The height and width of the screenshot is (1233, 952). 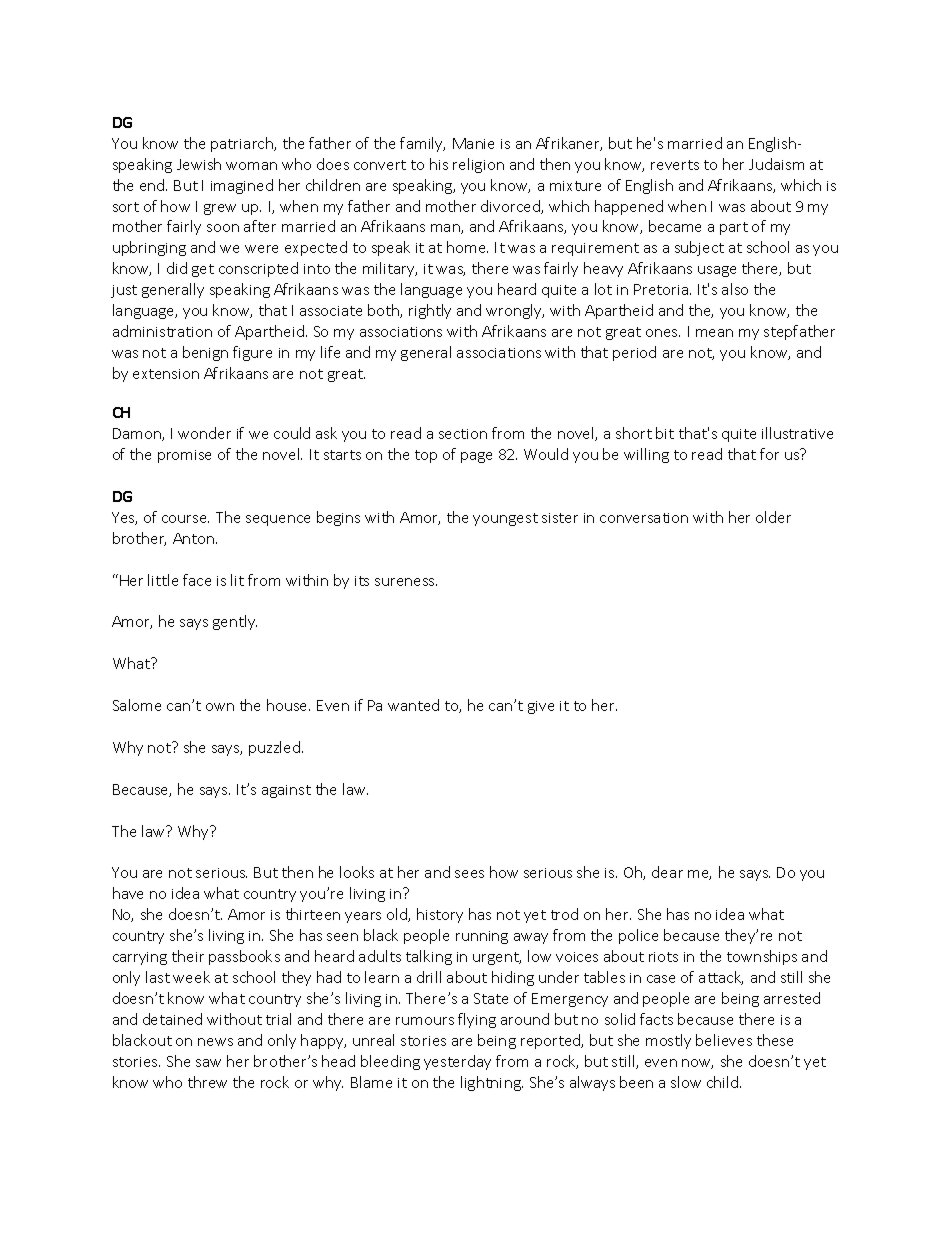 What do you see at coordinates (457, 1062) in the screenshot?
I see `yesterday` at bounding box center [457, 1062].
